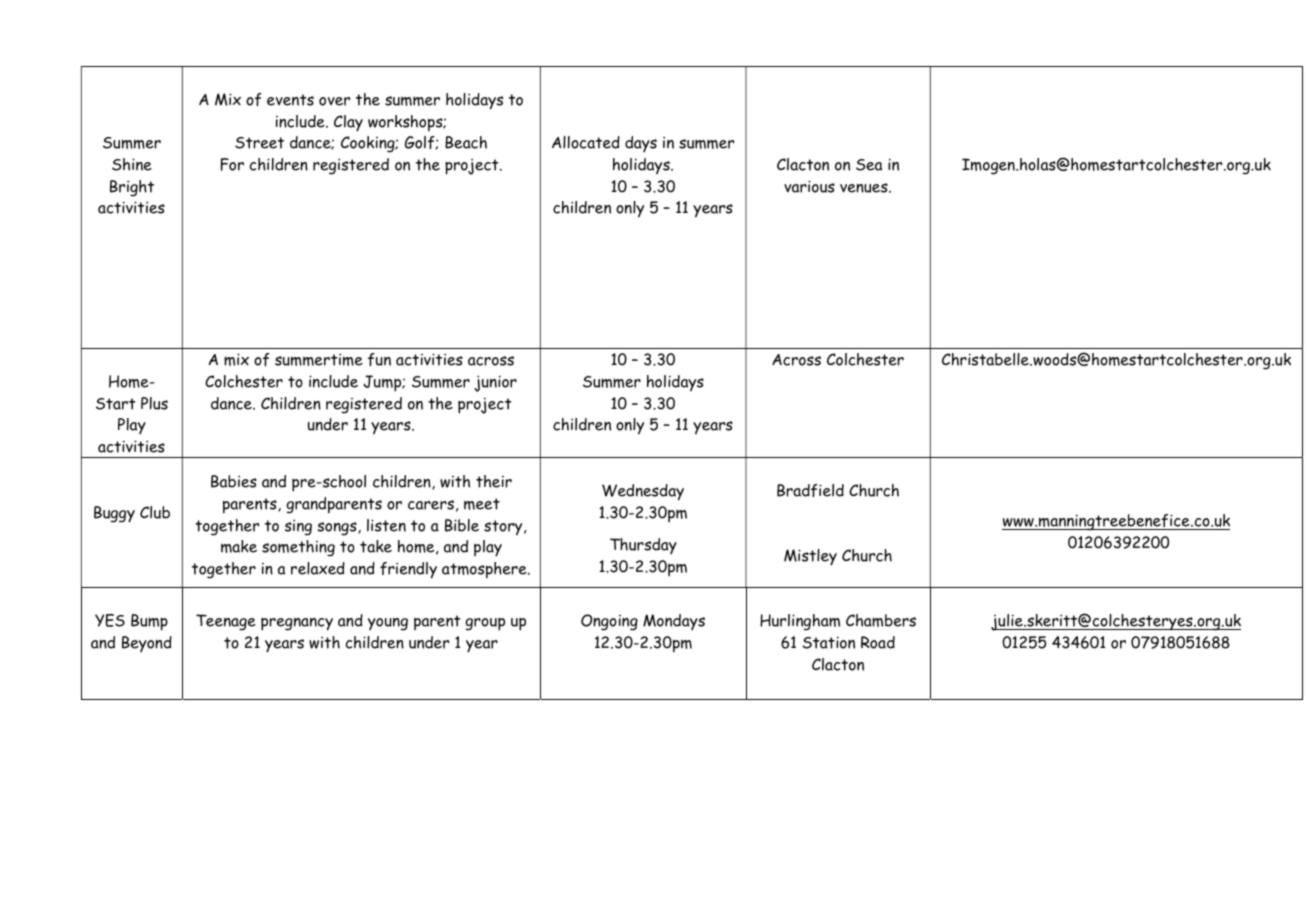  What do you see at coordinates (485, 624) in the screenshot?
I see `group` at bounding box center [485, 624].
